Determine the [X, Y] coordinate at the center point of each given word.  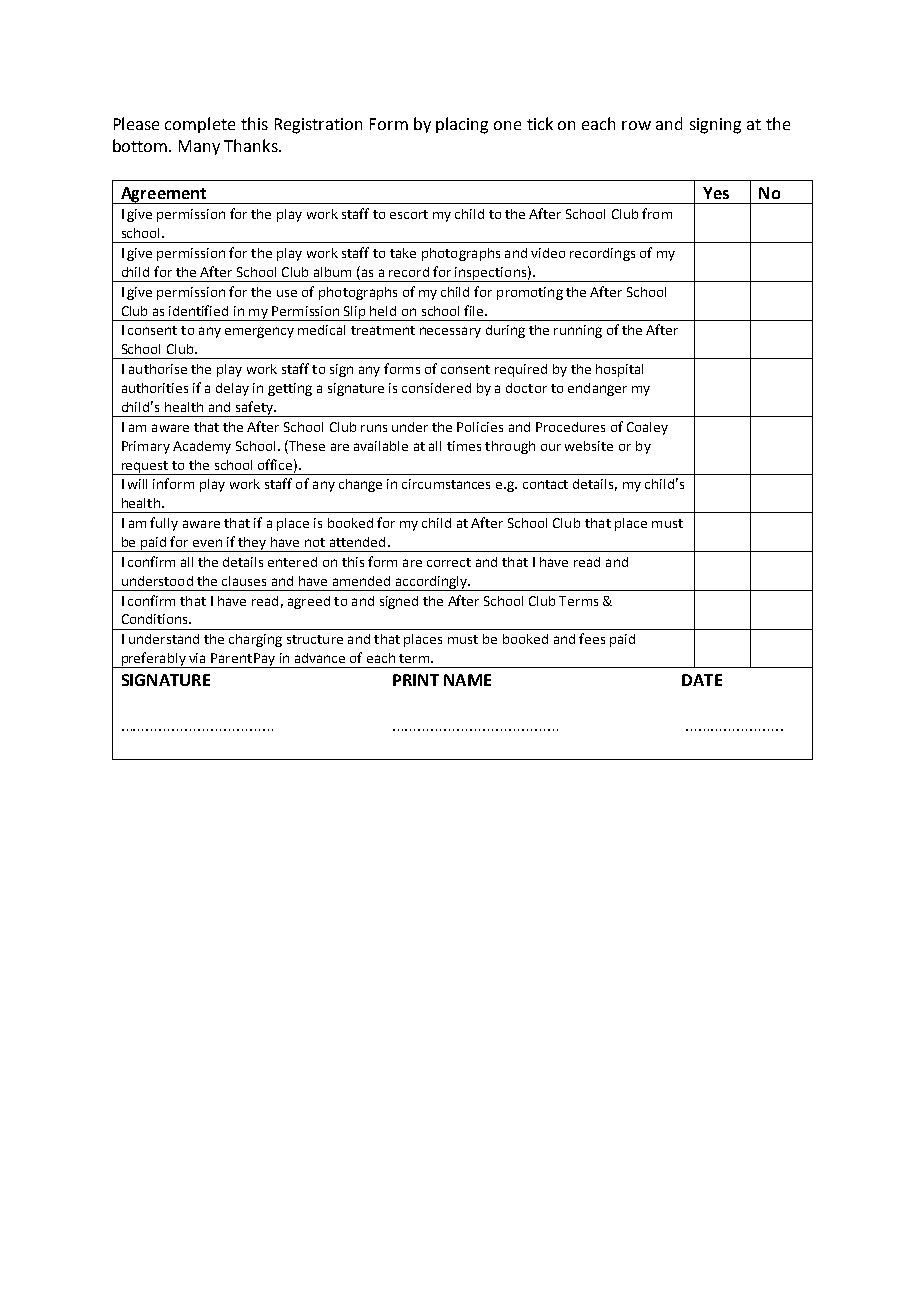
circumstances [446, 484]
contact [545, 484]
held [383, 311]
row [636, 125]
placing [462, 125]
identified [198, 310]
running [578, 331]
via [197, 658]
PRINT [416, 680]
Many [199, 147]
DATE [702, 680]
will [137, 484]
